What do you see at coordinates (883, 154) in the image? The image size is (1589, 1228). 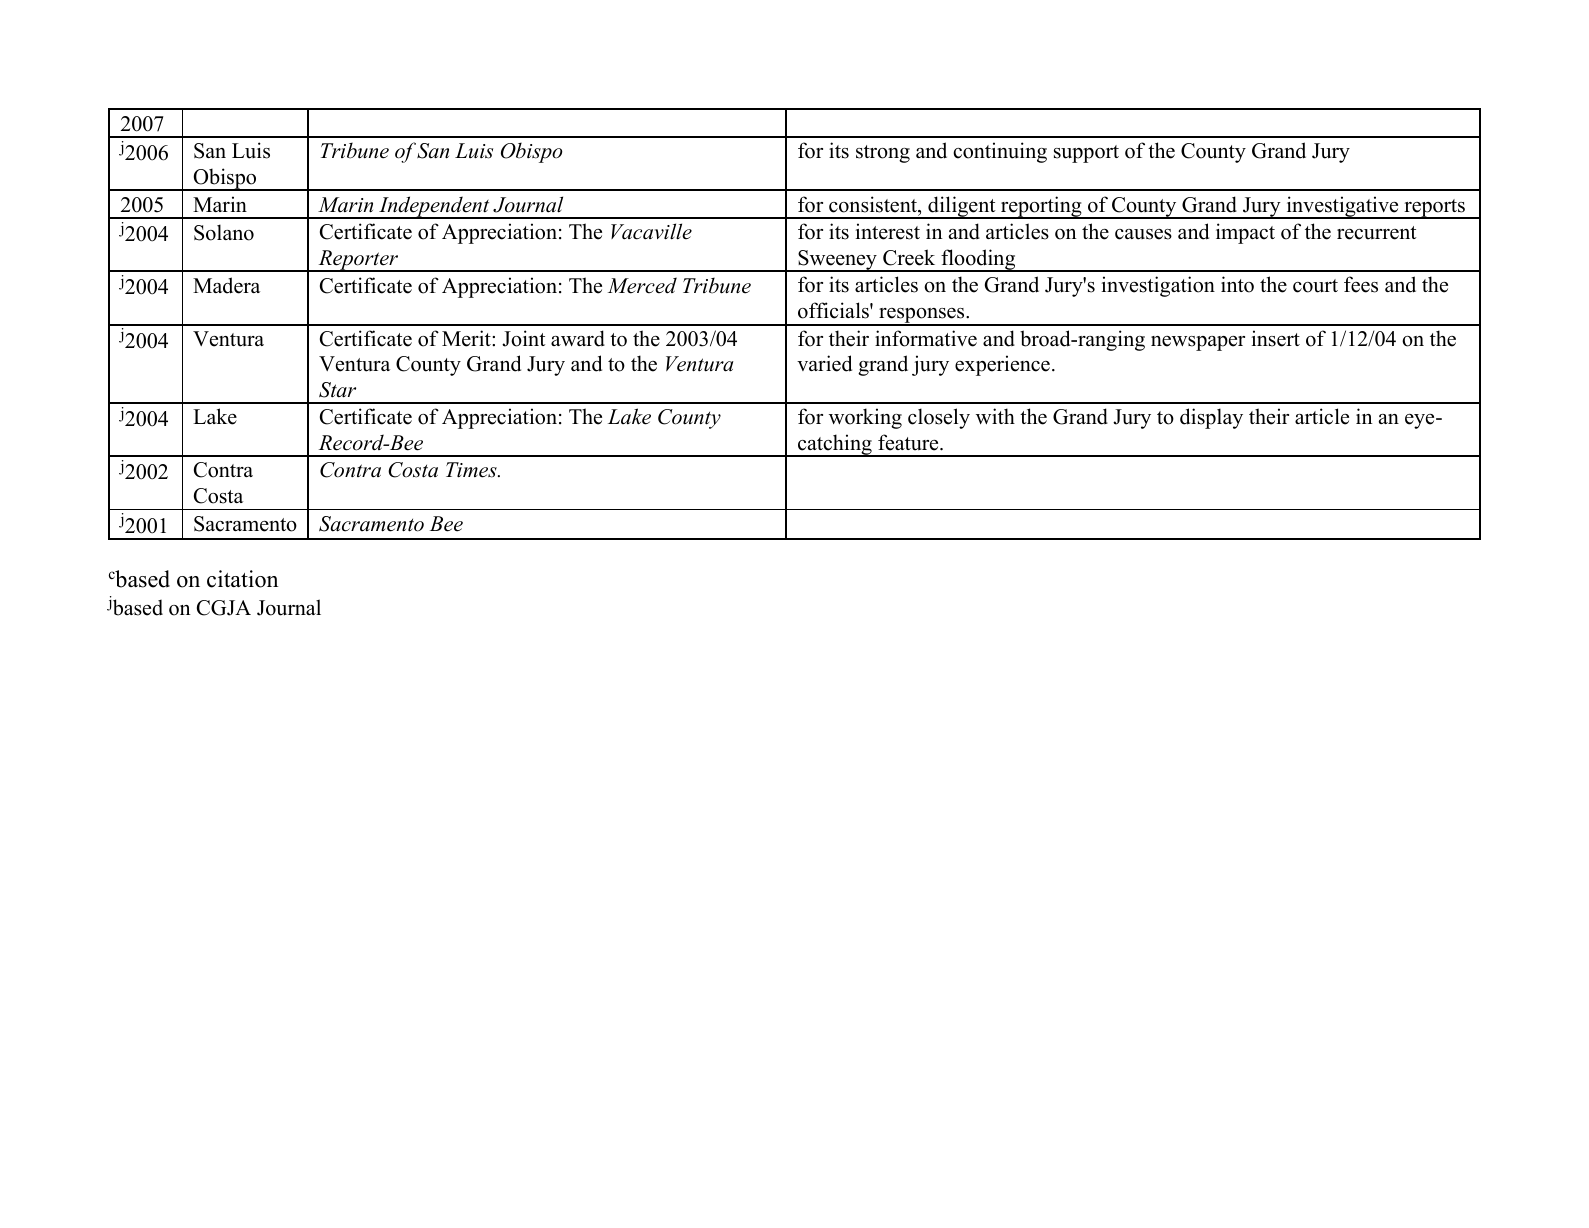 I see `strong` at bounding box center [883, 154].
